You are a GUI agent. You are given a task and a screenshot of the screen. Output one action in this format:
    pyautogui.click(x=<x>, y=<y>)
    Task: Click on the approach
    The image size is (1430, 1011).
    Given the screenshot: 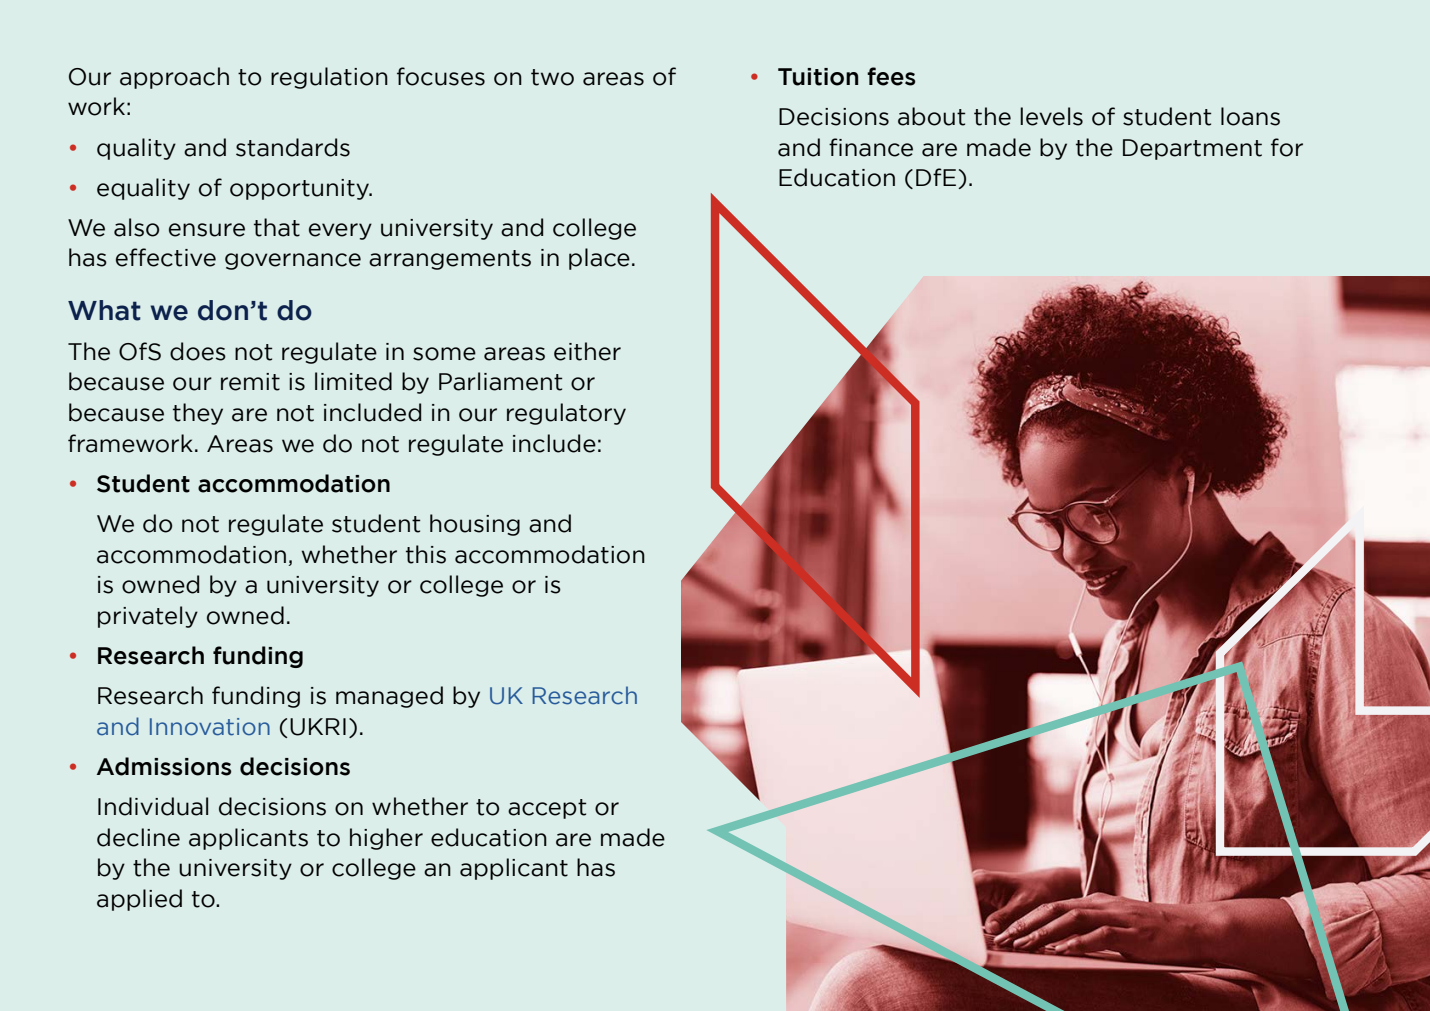 What is the action you would take?
    pyautogui.click(x=174, y=78)
